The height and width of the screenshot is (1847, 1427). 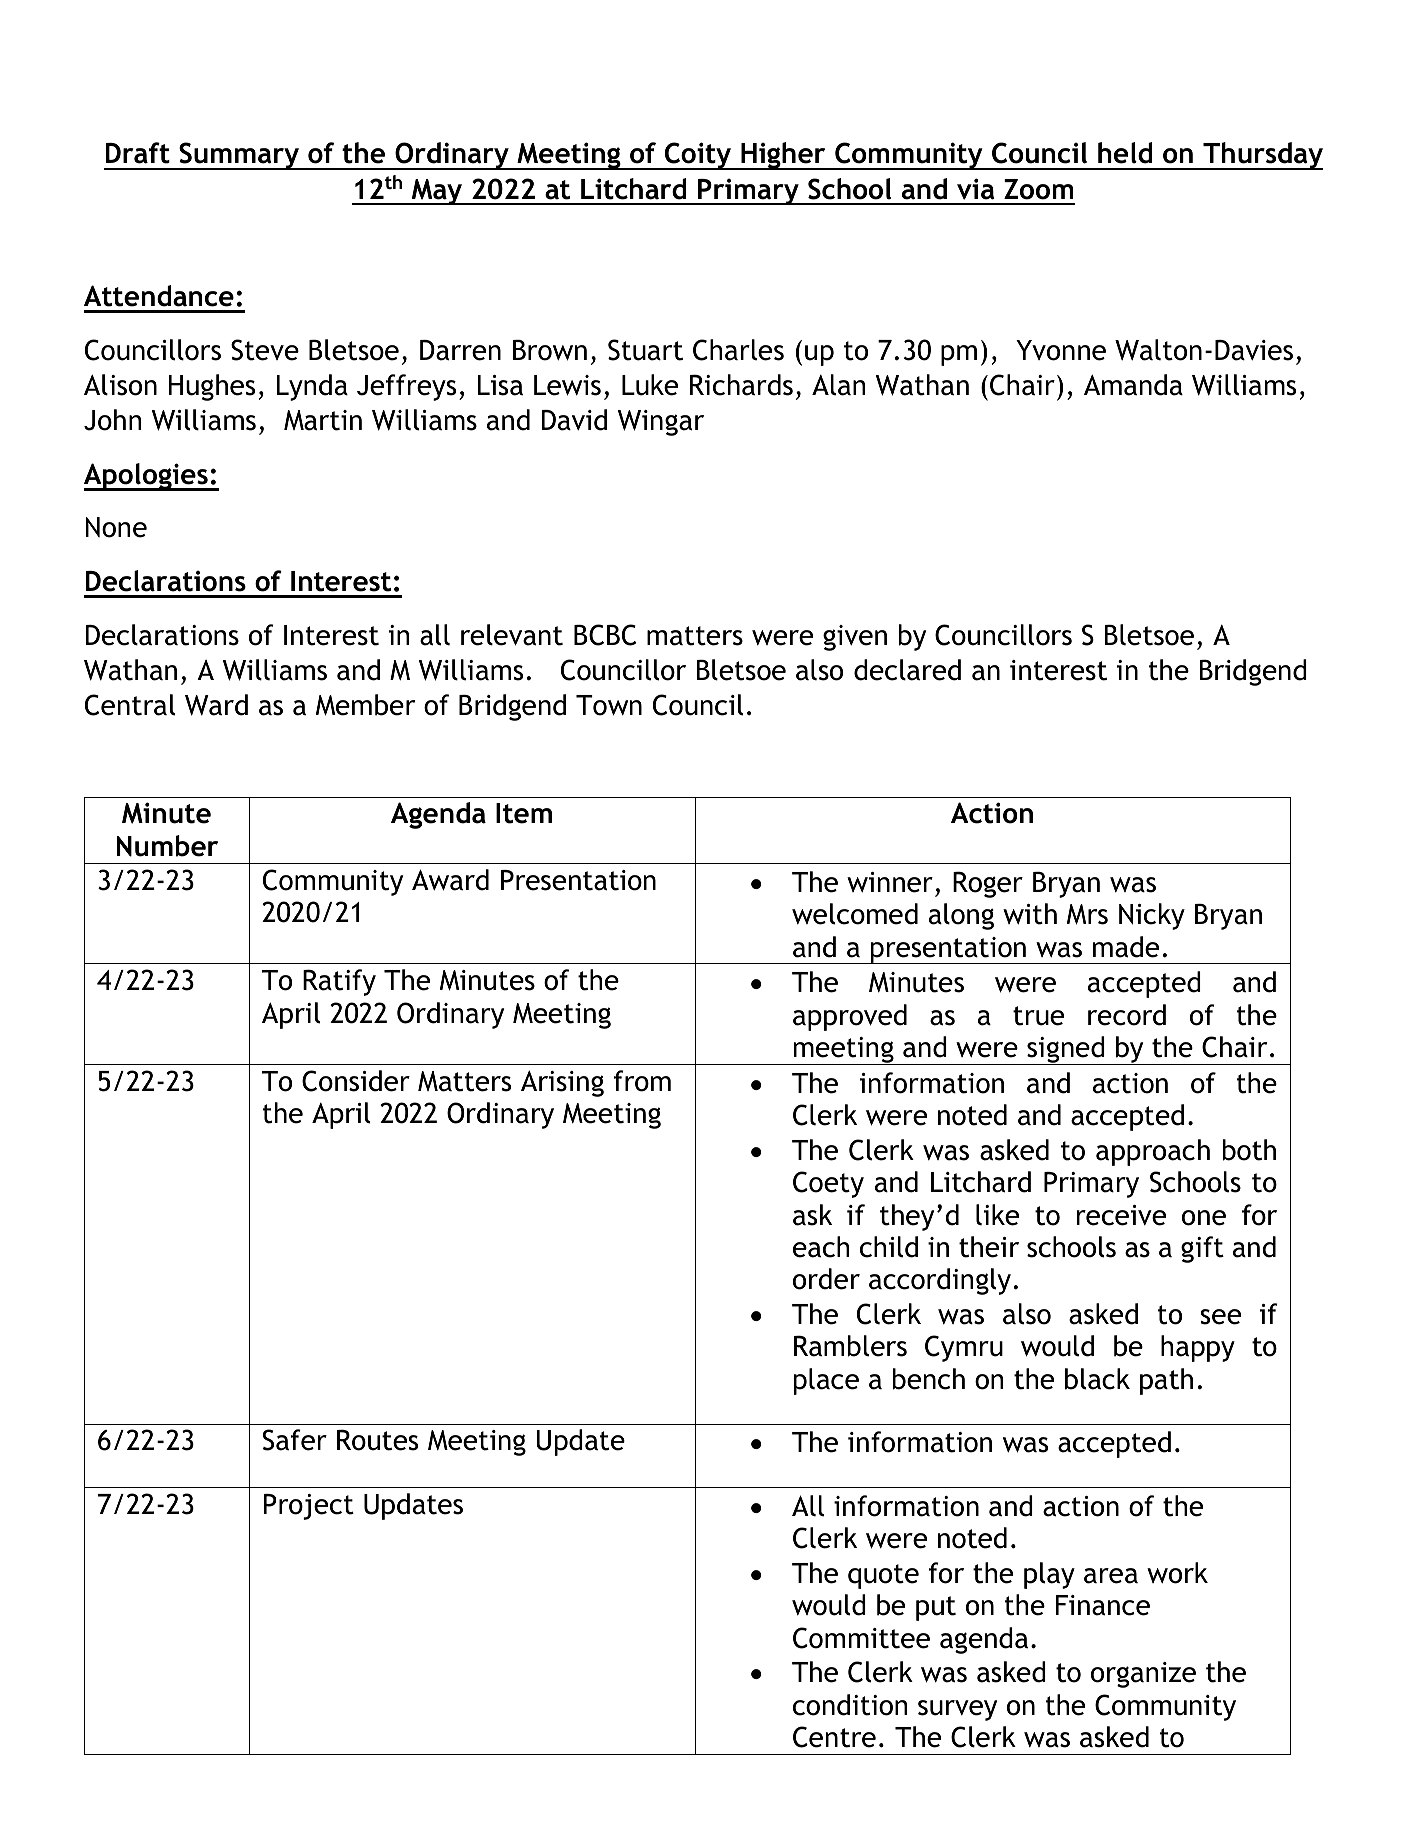 I want to click on Summary, so click(x=239, y=156).
